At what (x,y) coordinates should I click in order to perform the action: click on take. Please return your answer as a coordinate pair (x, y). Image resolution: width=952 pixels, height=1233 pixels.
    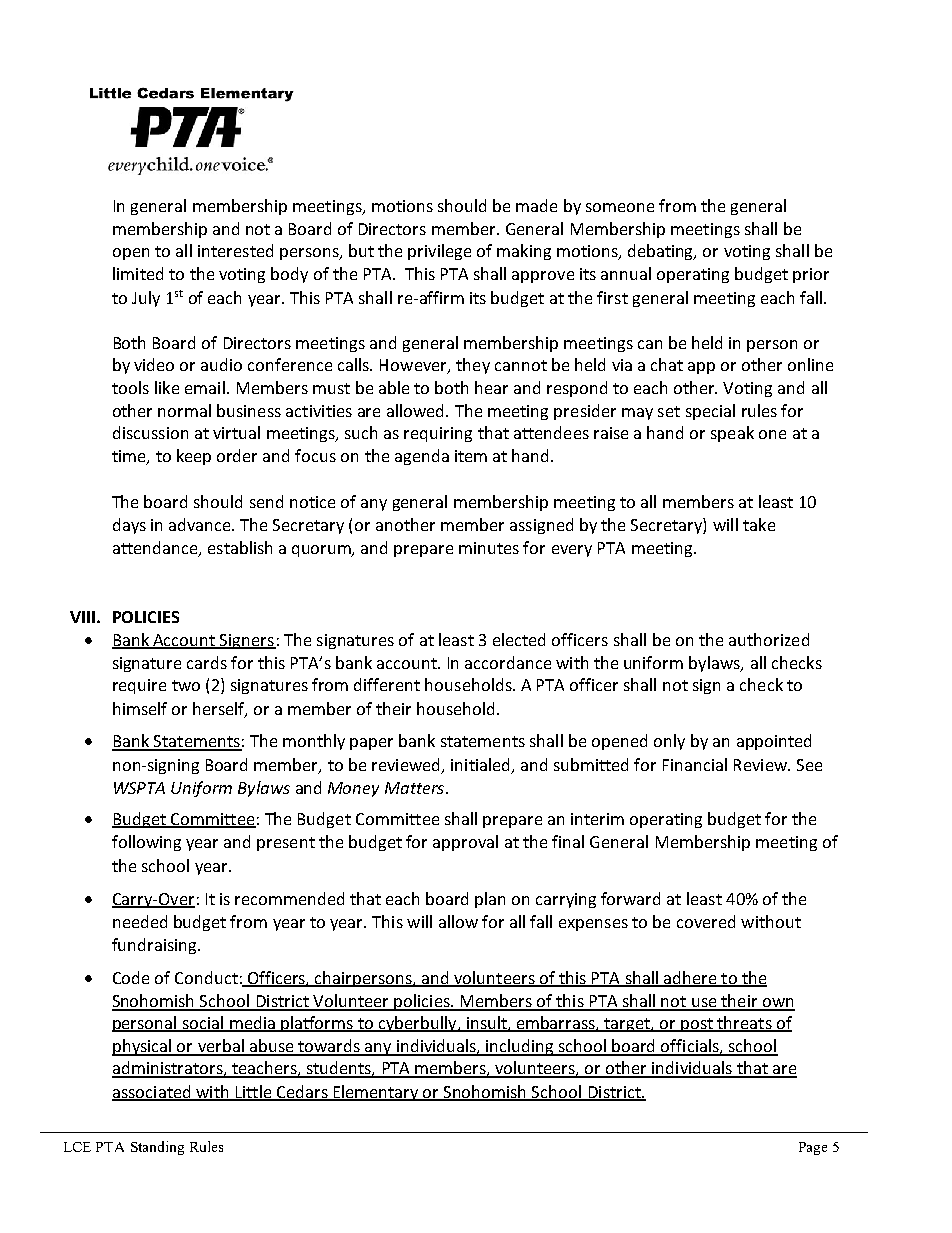
    Looking at the image, I should click on (759, 524).
